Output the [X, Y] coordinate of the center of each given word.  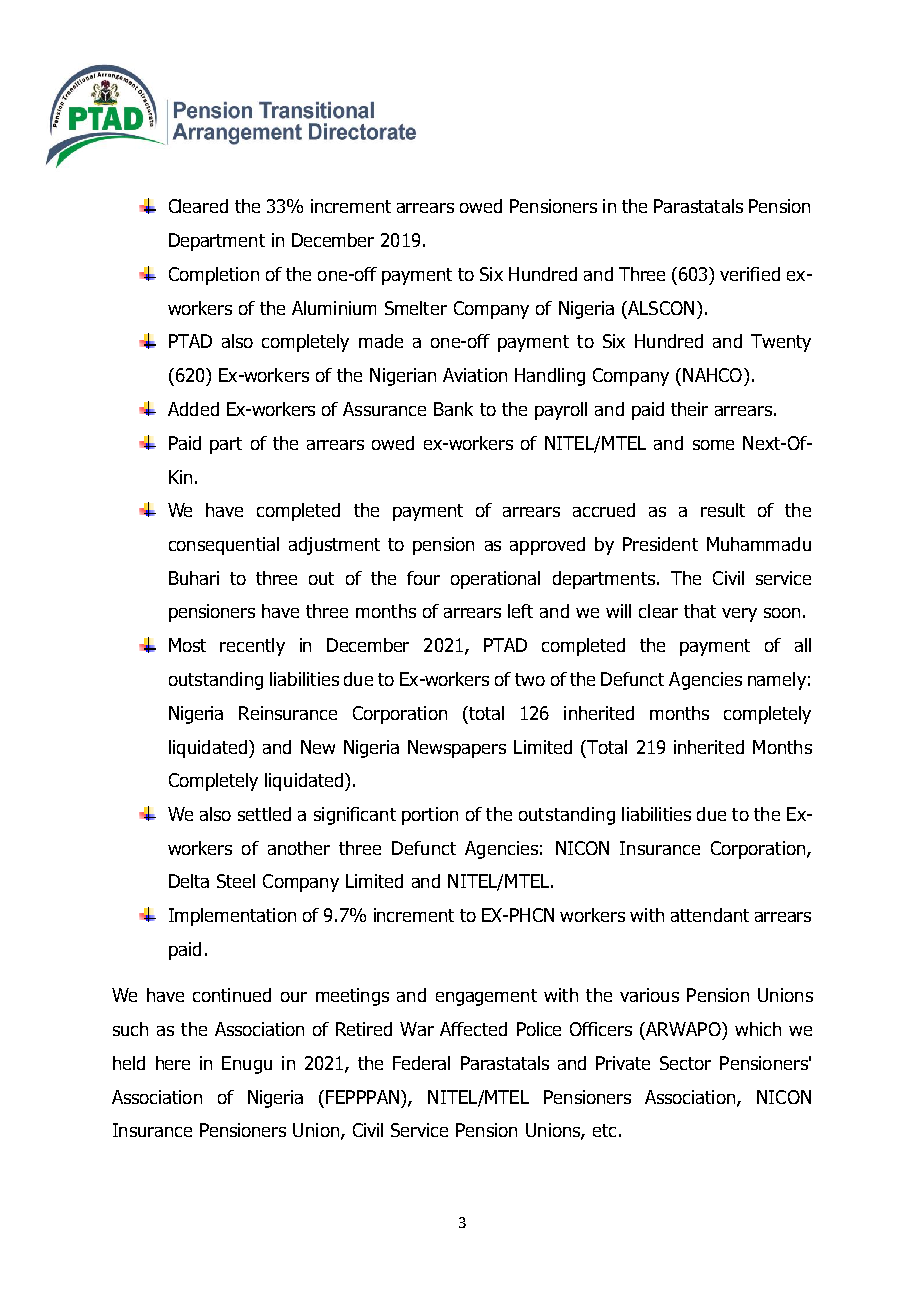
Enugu [247, 1065]
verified [750, 274]
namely [777, 681]
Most [187, 645]
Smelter [416, 308]
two [530, 679]
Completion [214, 276]
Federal [421, 1063]
